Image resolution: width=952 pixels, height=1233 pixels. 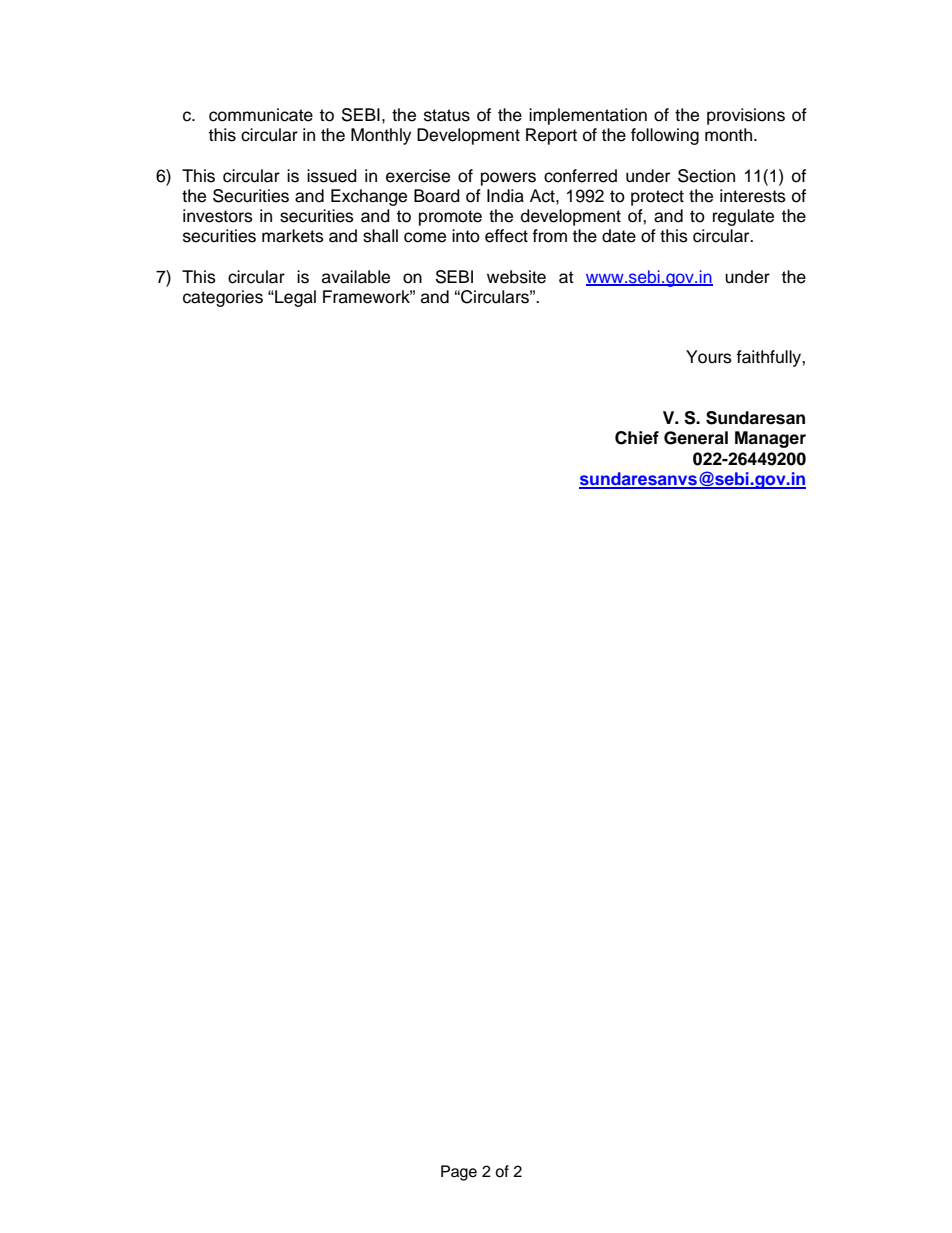 I want to click on Chief, so click(x=637, y=438).
